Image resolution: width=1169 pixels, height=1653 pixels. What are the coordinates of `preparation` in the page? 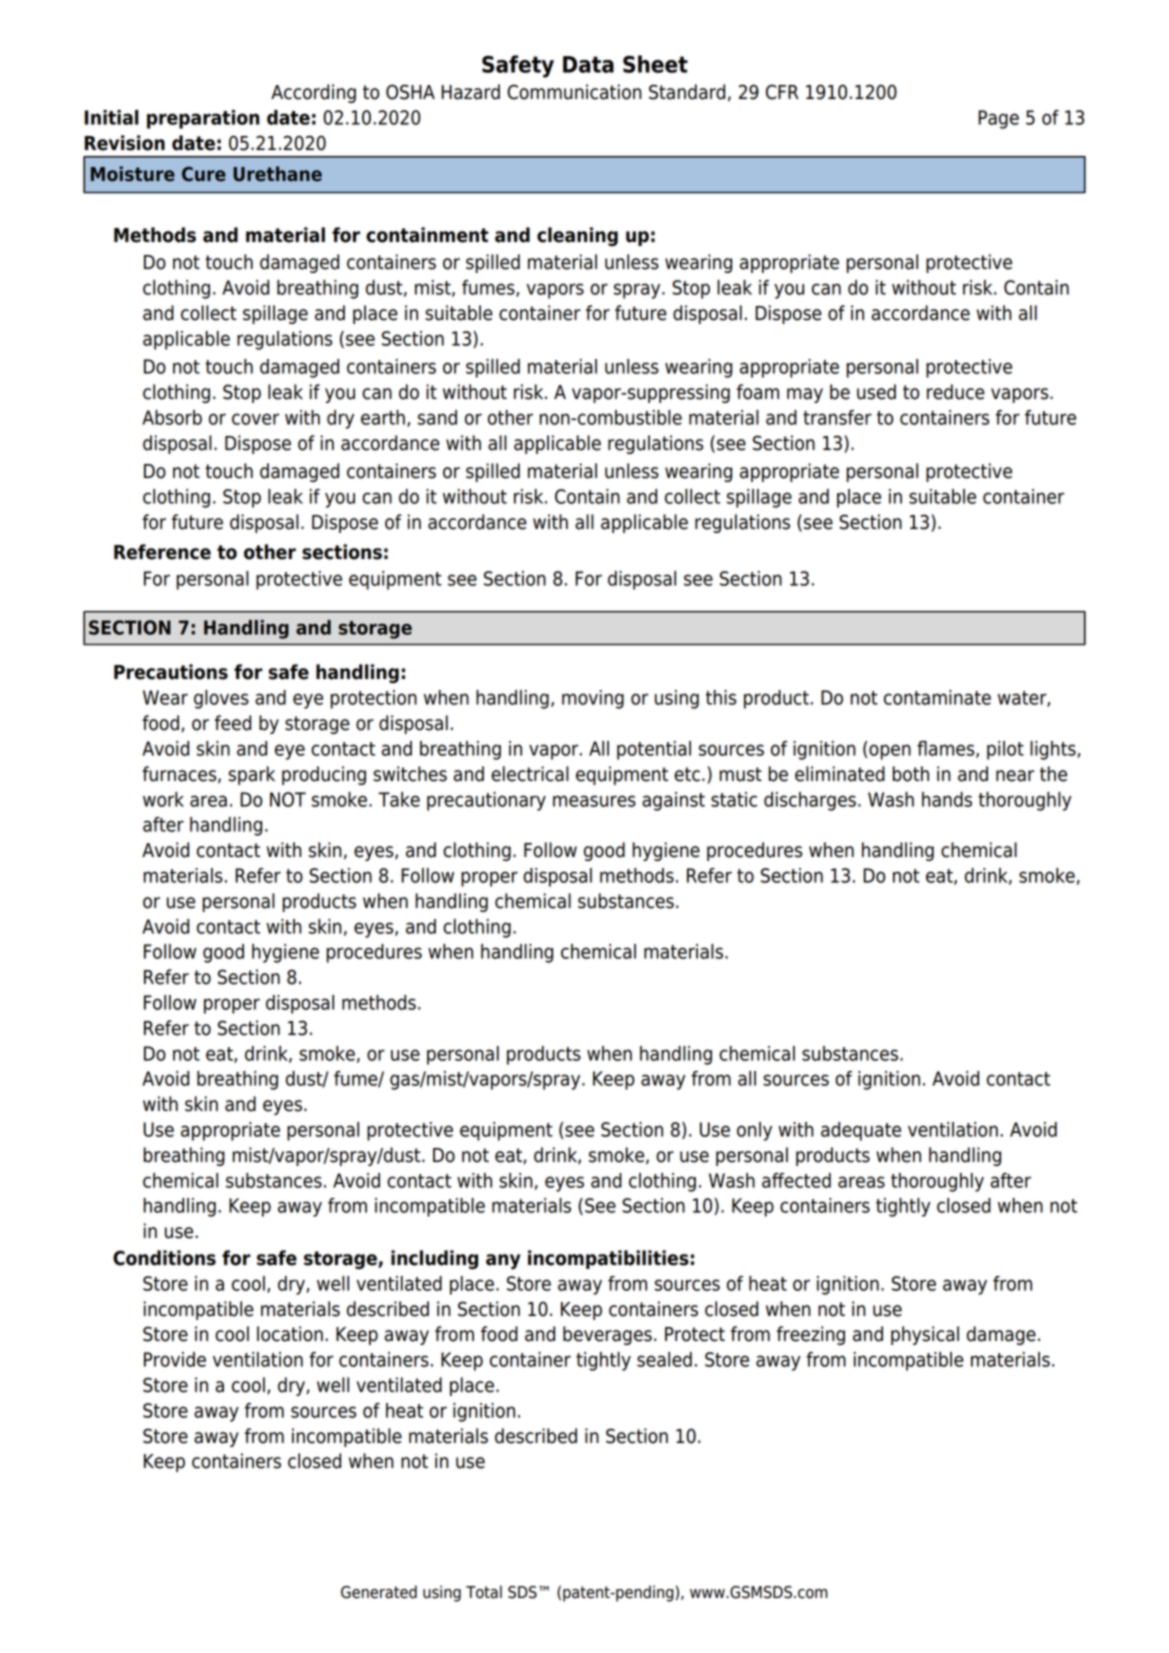 It's located at (203, 119).
